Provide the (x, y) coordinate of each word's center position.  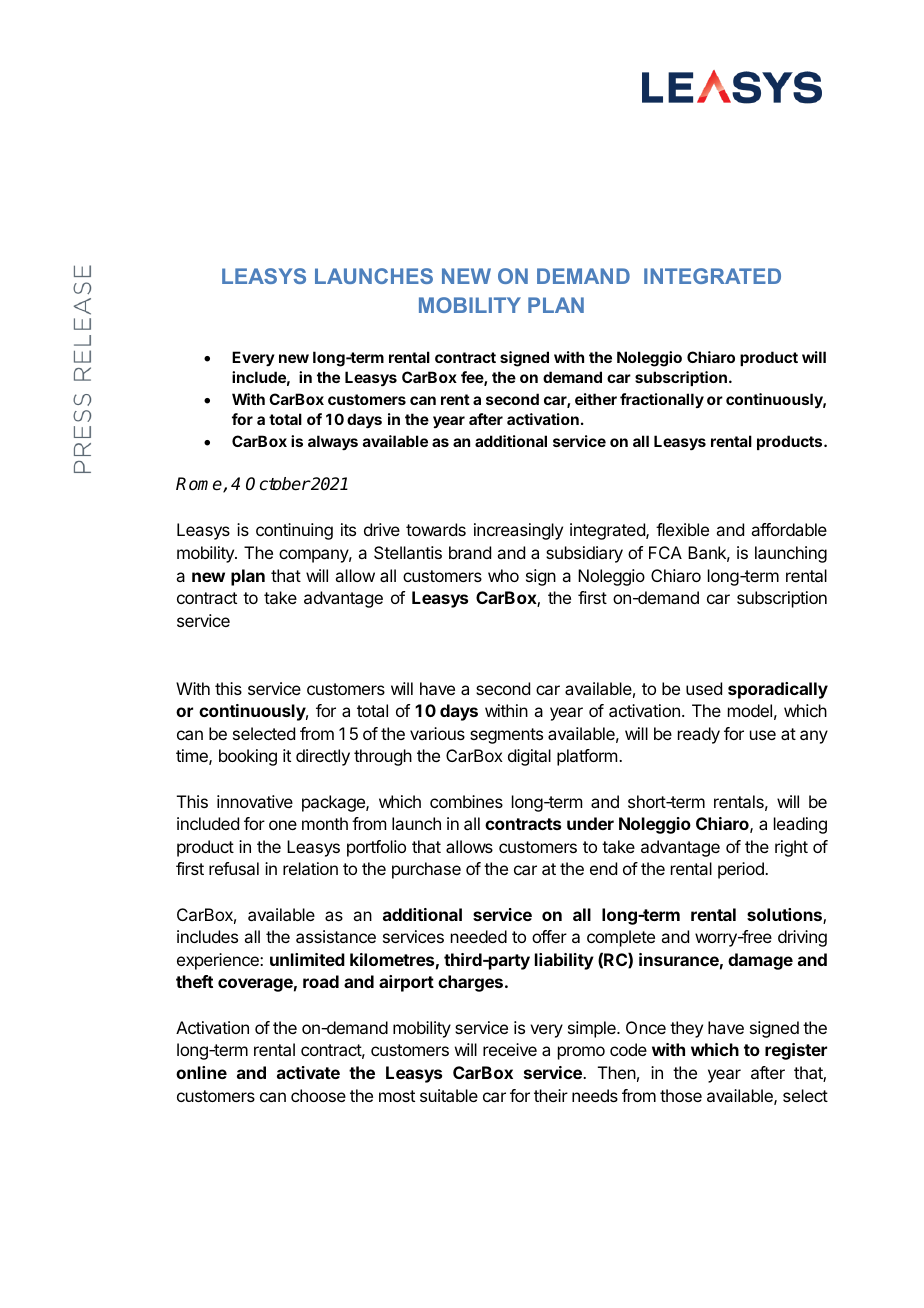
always (333, 442)
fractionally (662, 400)
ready (699, 735)
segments (506, 736)
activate (308, 1072)
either (596, 399)
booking (248, 757)
